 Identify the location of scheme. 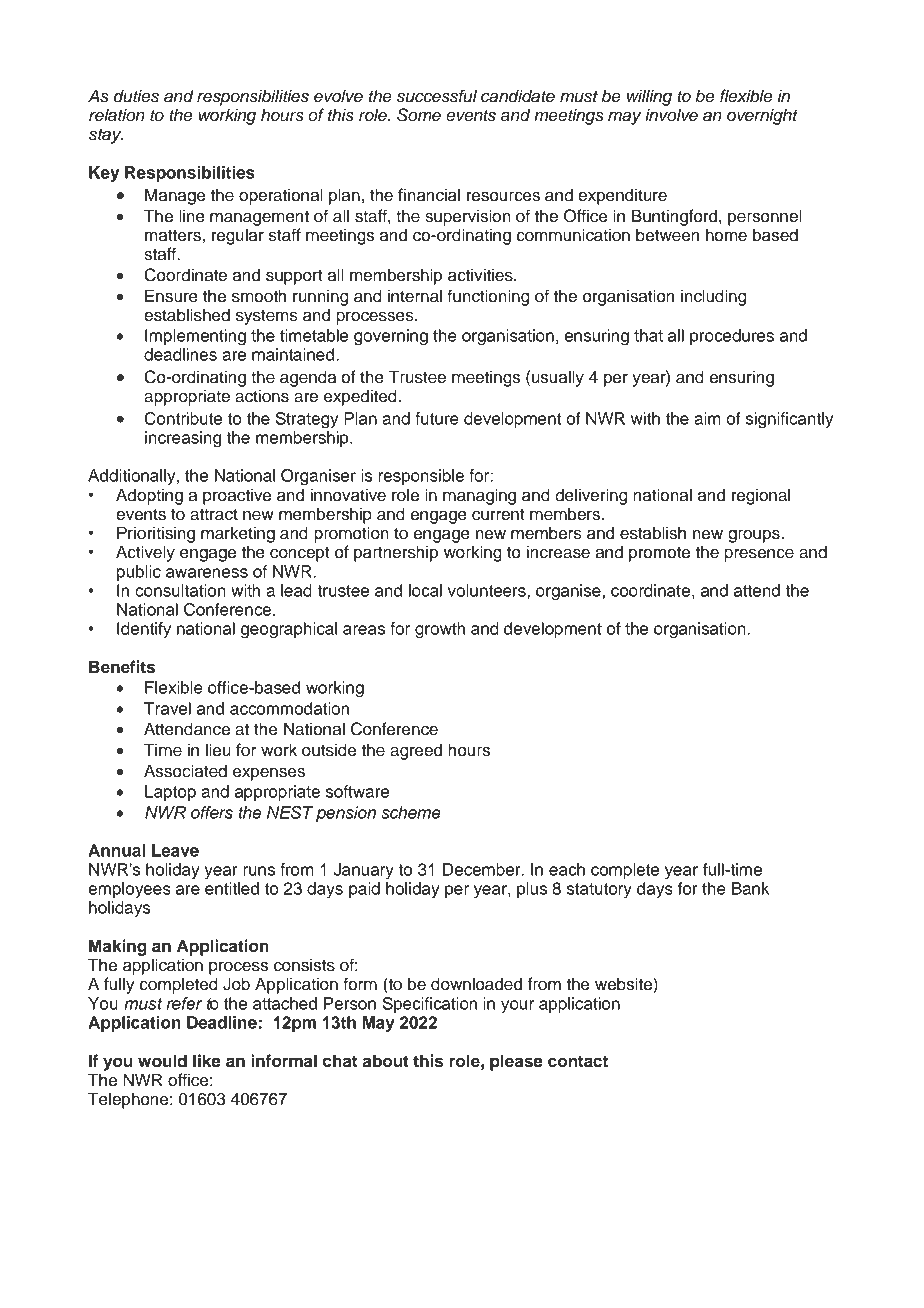
(411, 812).
